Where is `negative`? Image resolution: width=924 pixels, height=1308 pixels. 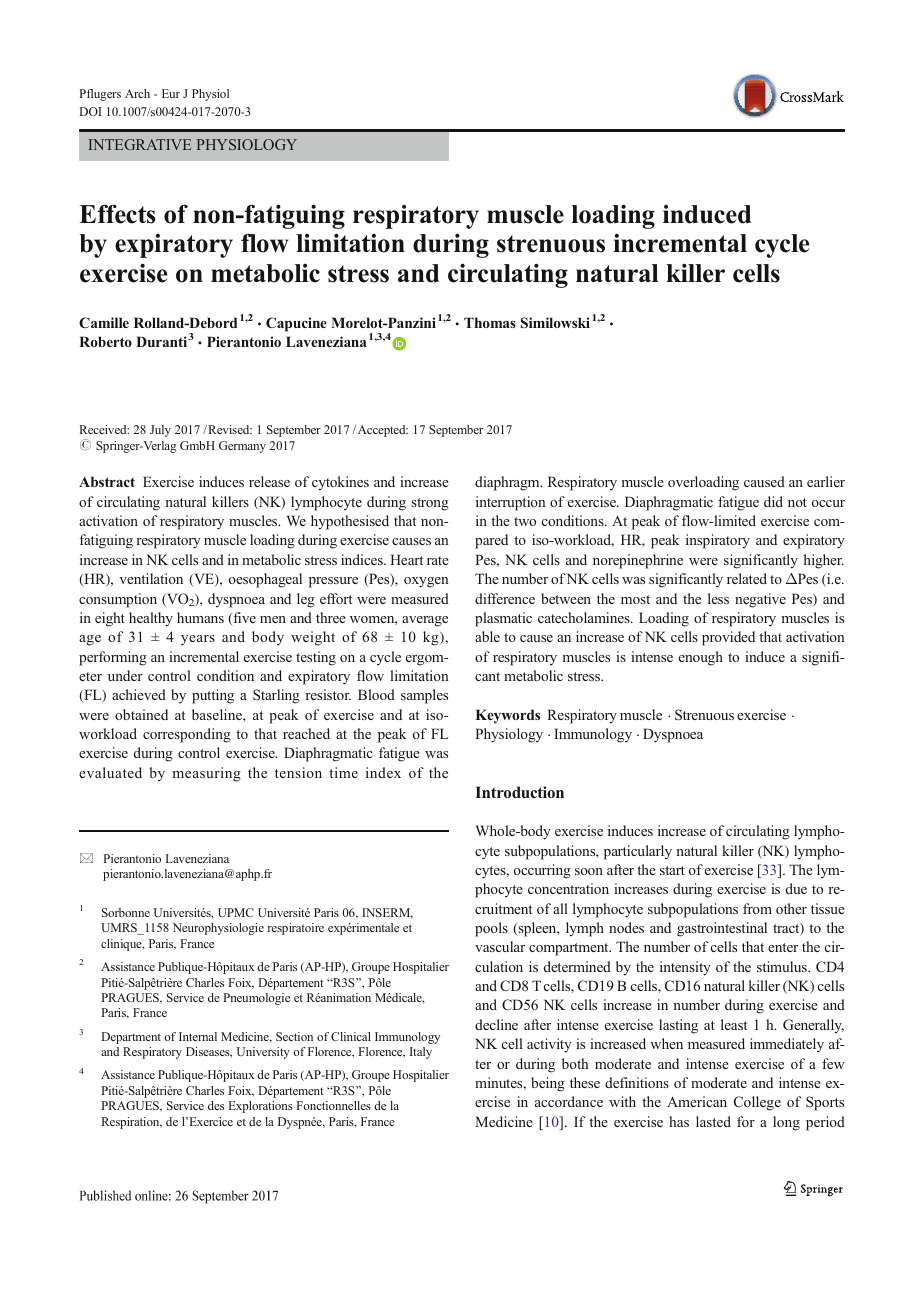
negative is located at coordinates (760, 600).
